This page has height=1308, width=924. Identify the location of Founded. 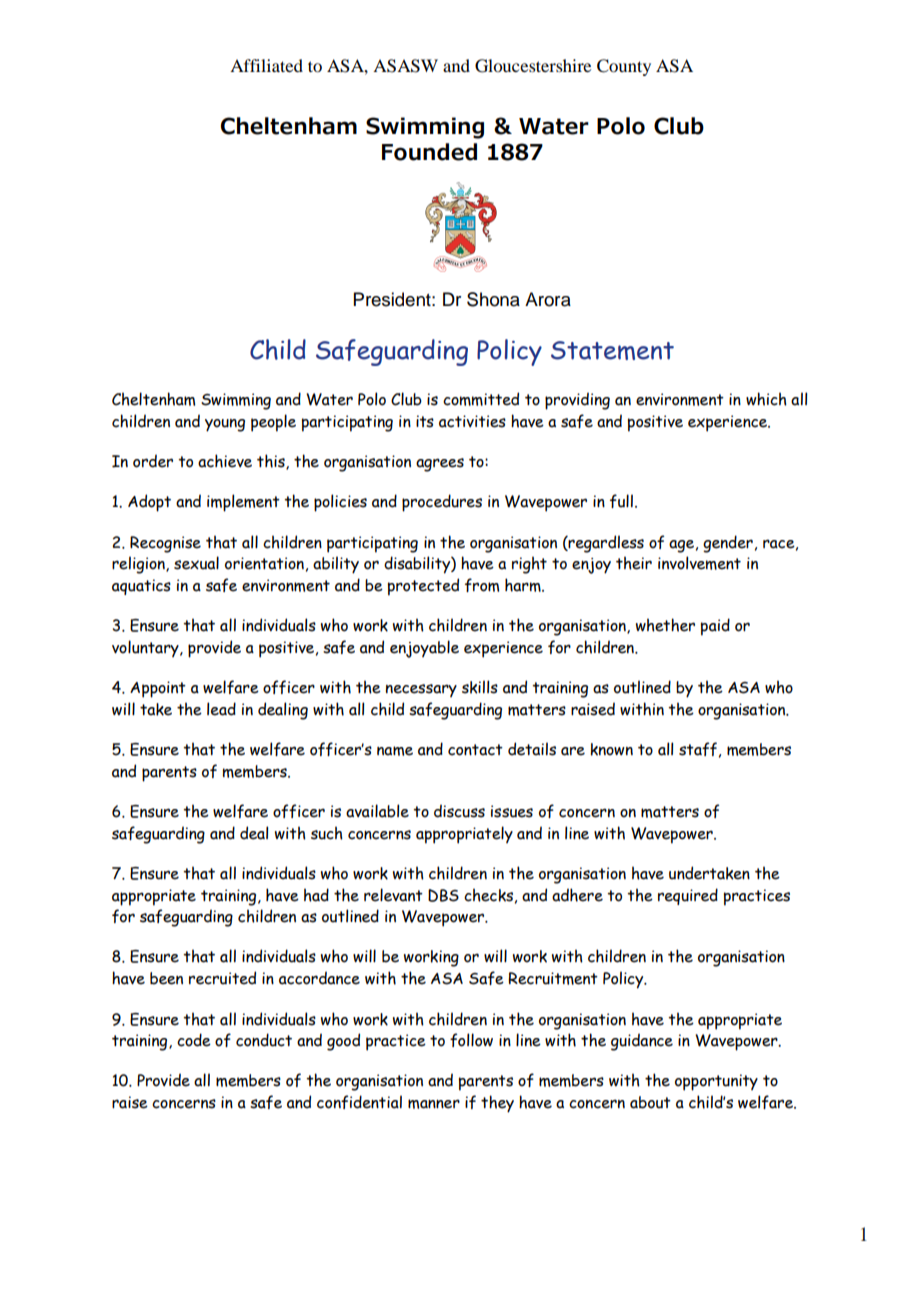
(429, 152).
